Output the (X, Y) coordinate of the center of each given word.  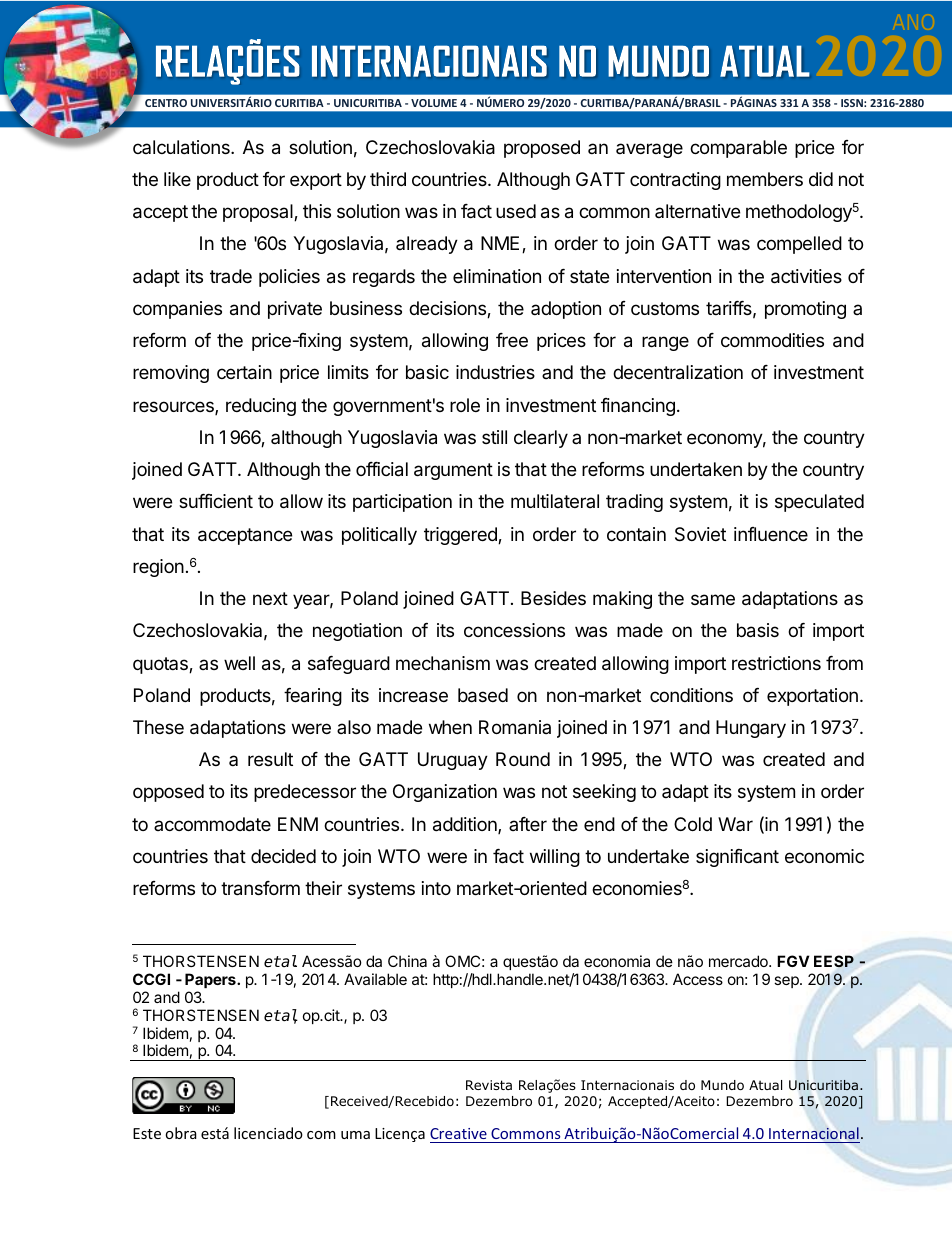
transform (260, 888)
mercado (739, 961)
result (270, 759)
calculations (182, 147)
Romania (515, 727)
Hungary (751, 729)
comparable (738, 149)
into (436, 888)
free (512, 340)
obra (181, 1133)
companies (177, 310)
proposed (542, 149)
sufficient (216, 501)
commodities (772, 340)
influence (771, 534)
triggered (461, 536)
